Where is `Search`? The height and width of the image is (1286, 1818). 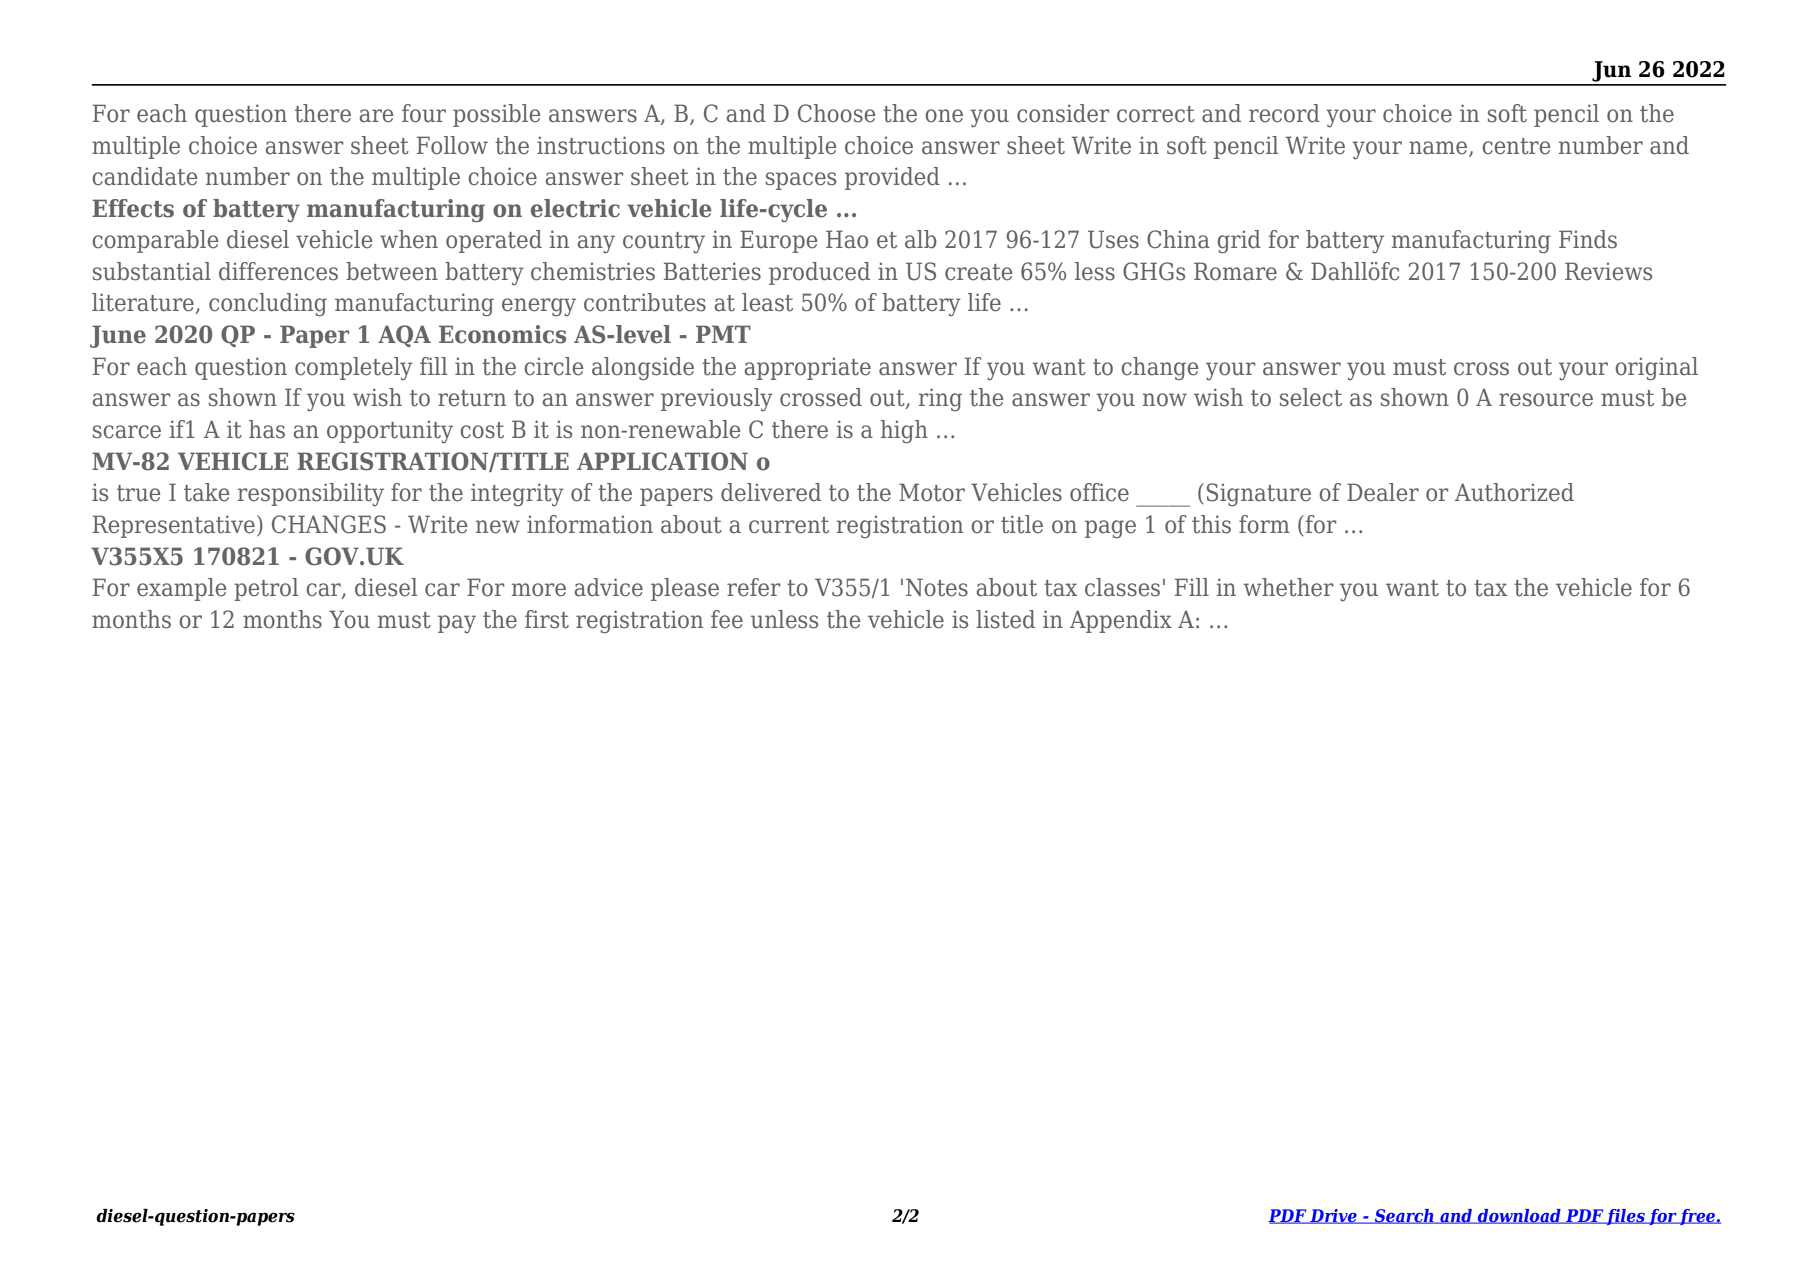 Search is located at coordinates (1404, 1216).
